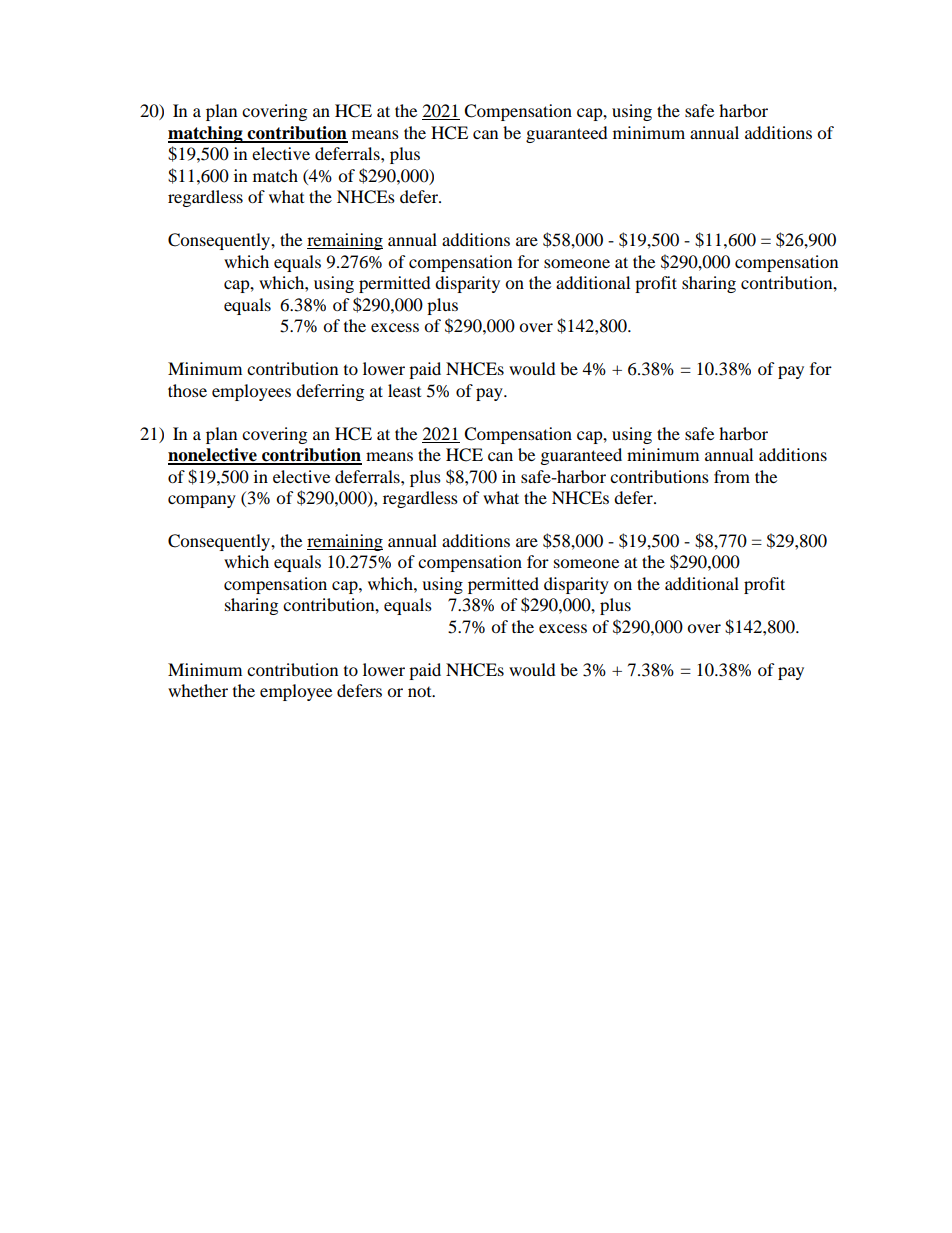 This screenshot has width=952, height=1233. I want to click on whether, so click(198, 690).
